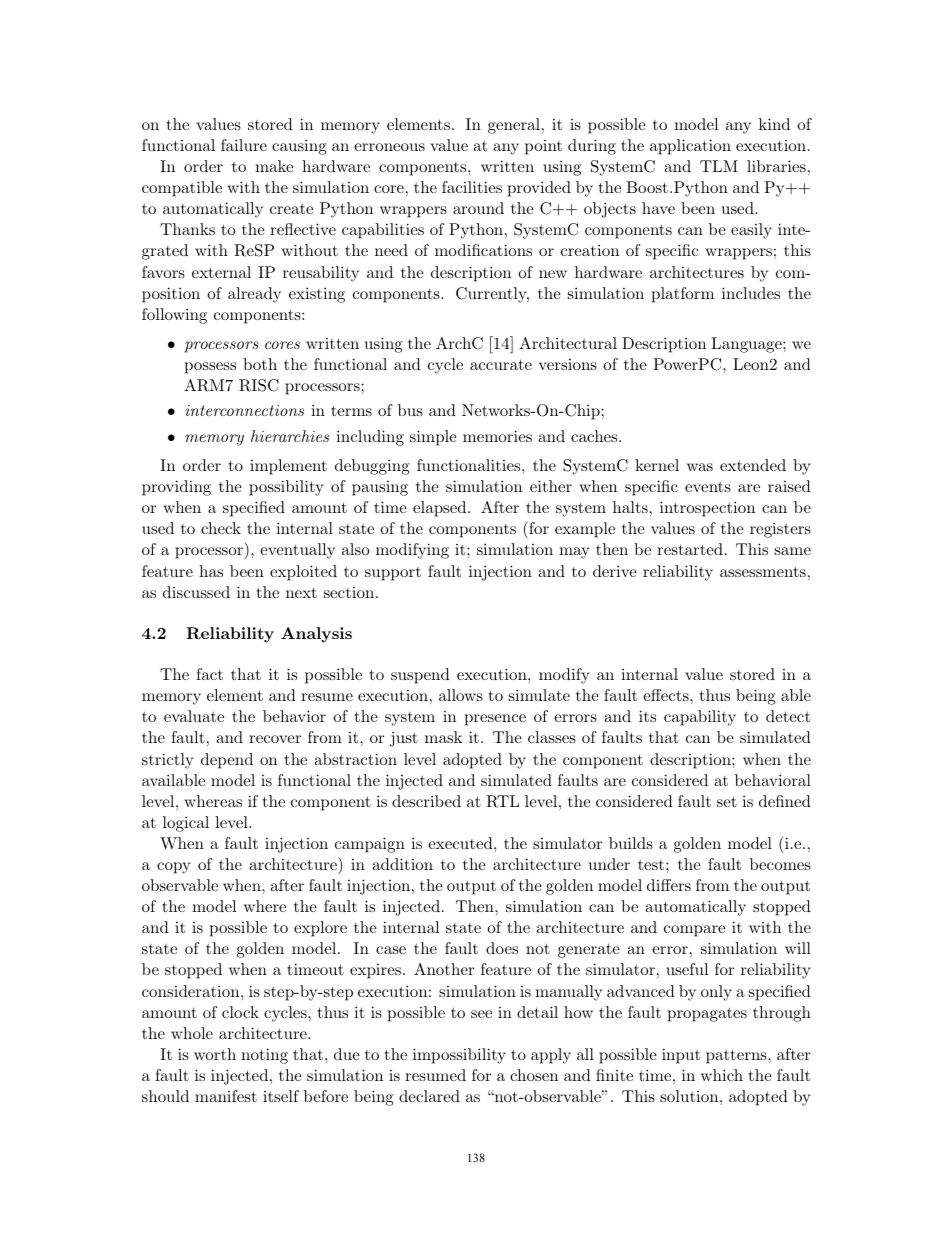  I want to click on TLM, so click(719, 166).
